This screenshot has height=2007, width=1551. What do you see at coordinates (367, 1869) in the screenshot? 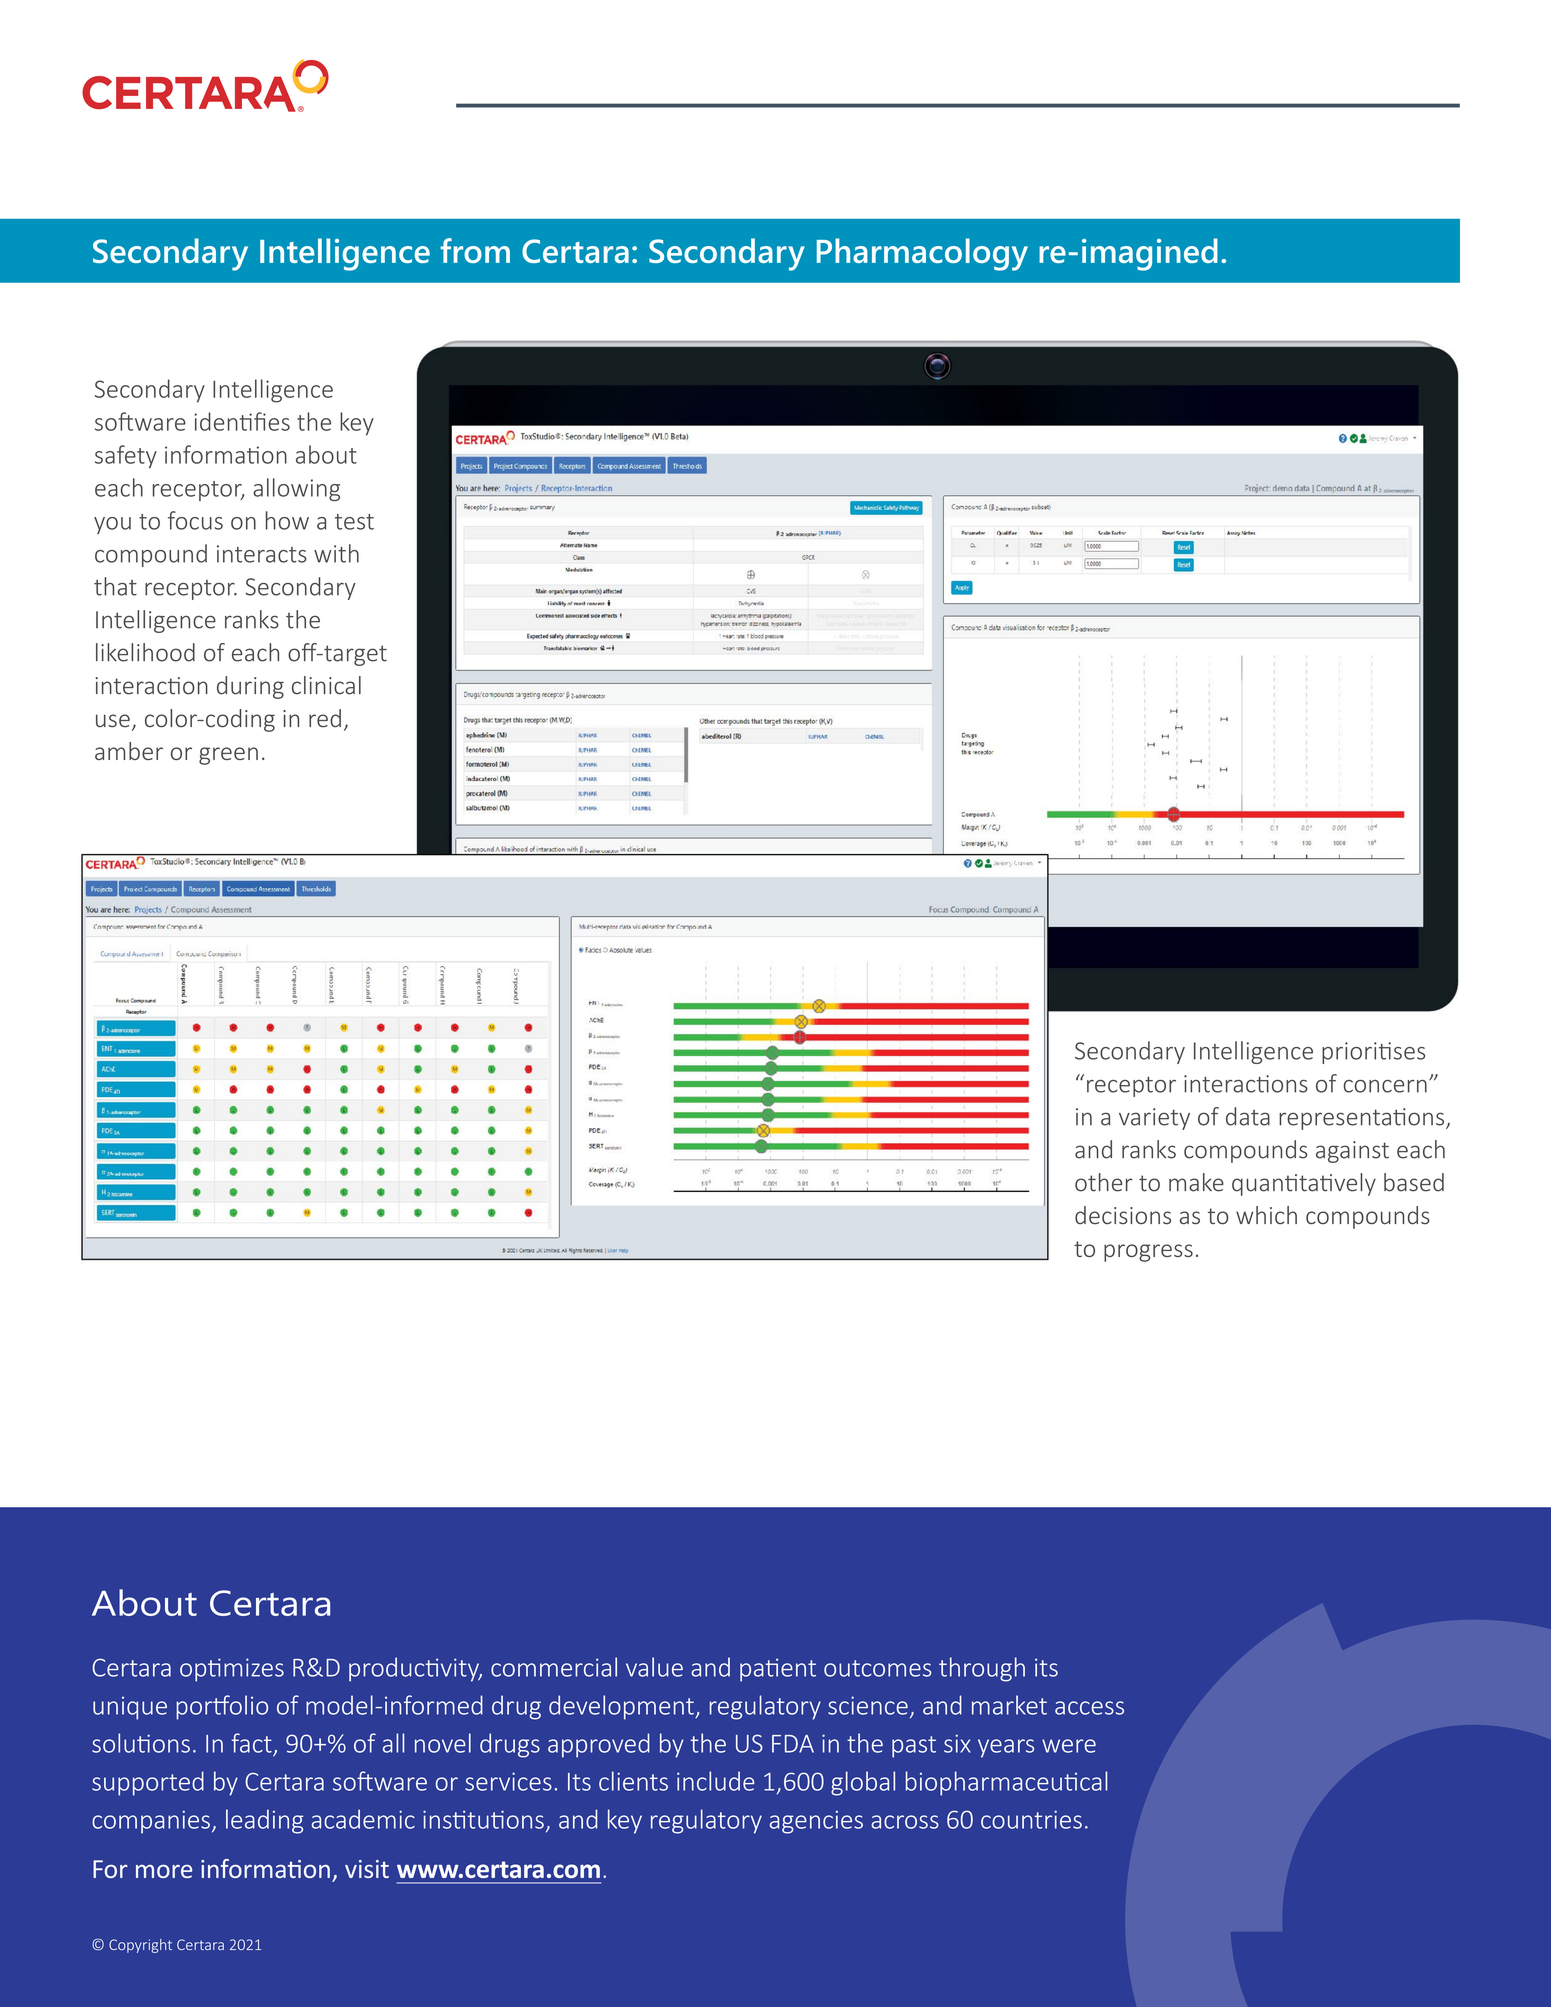
I see `visit` at bounding box center [367, 1869].
